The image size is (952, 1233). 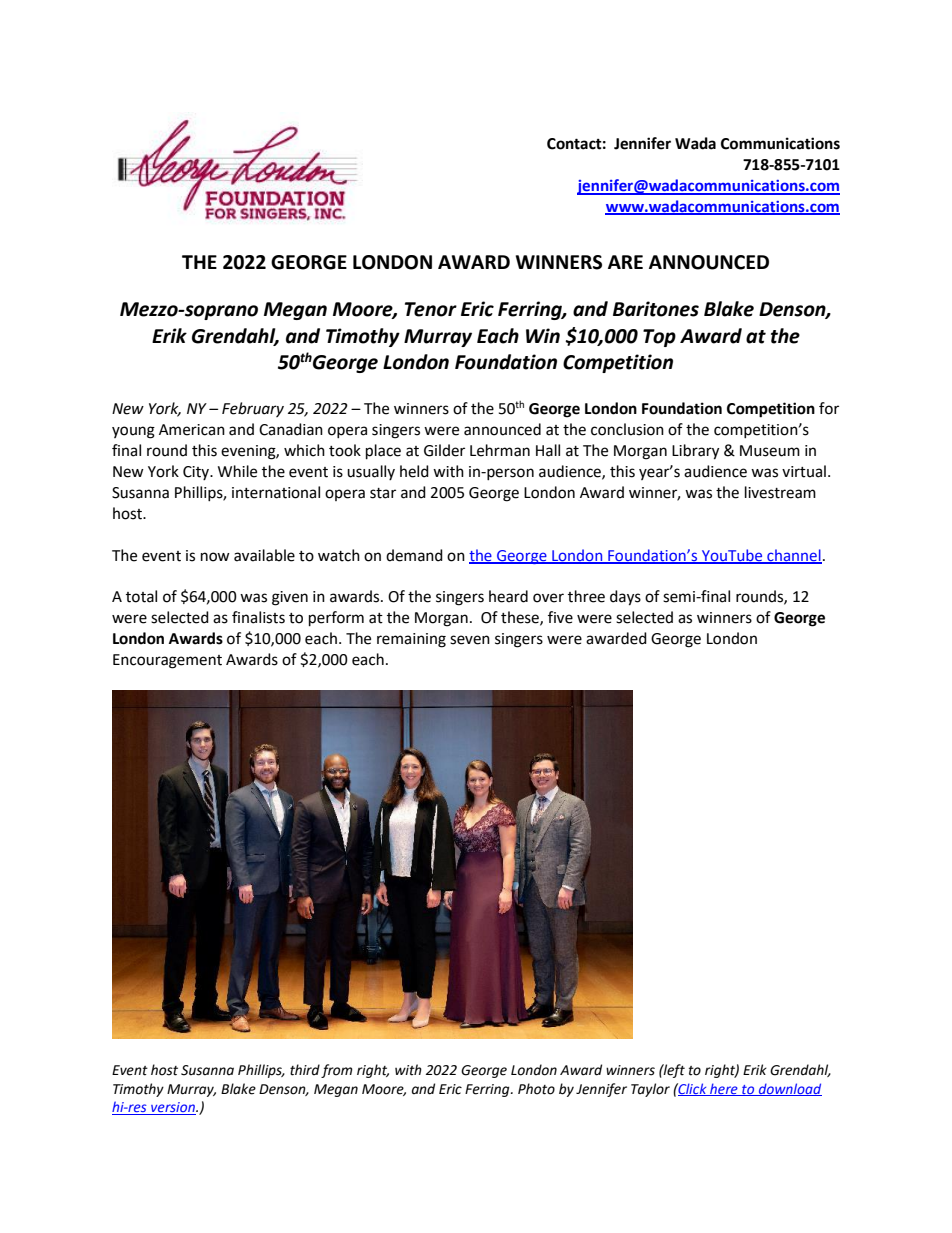 I want to click on days, so click(x=625, y=598).
